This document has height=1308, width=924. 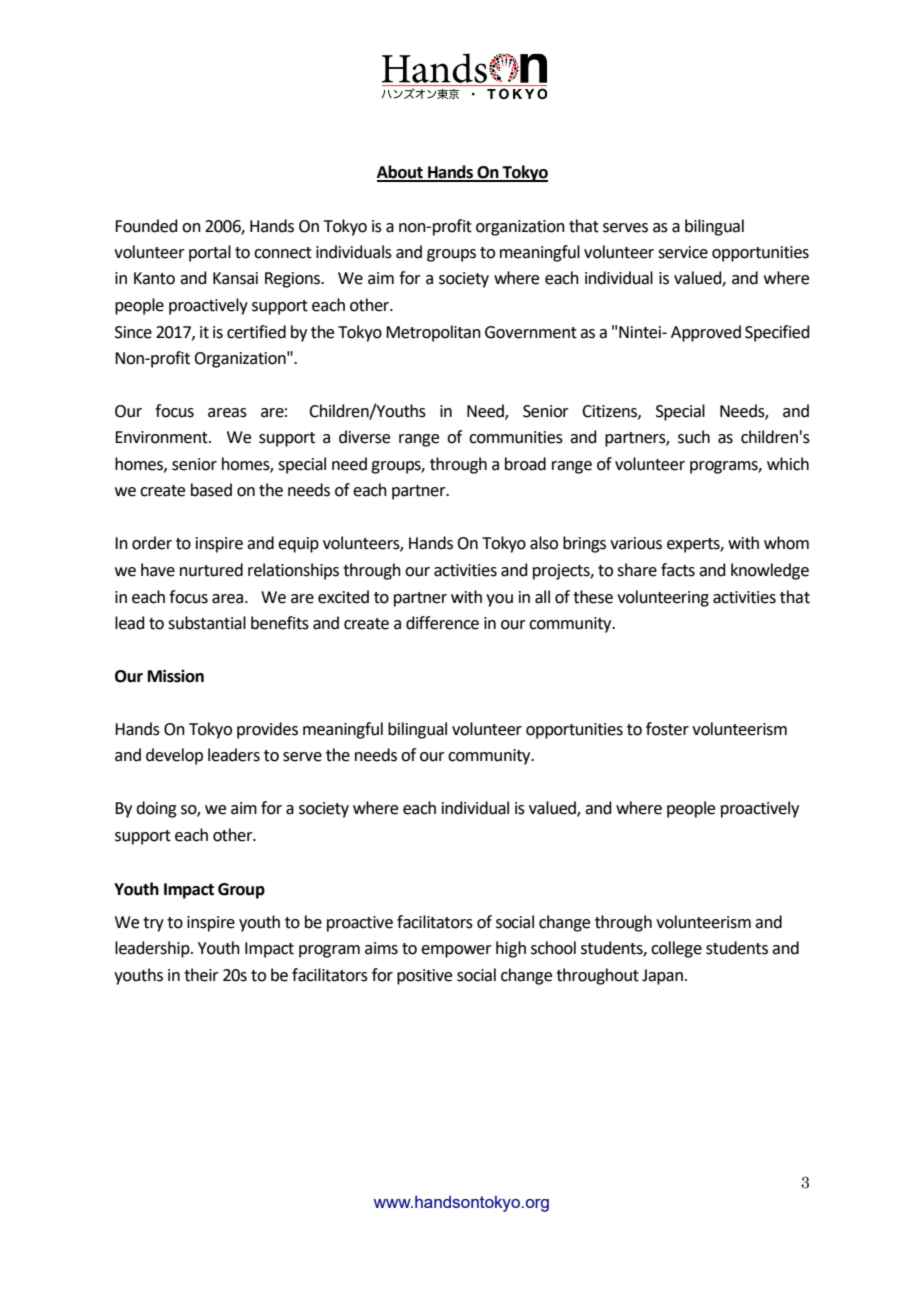 I want to click on foster, so click(x=667, y=729).
